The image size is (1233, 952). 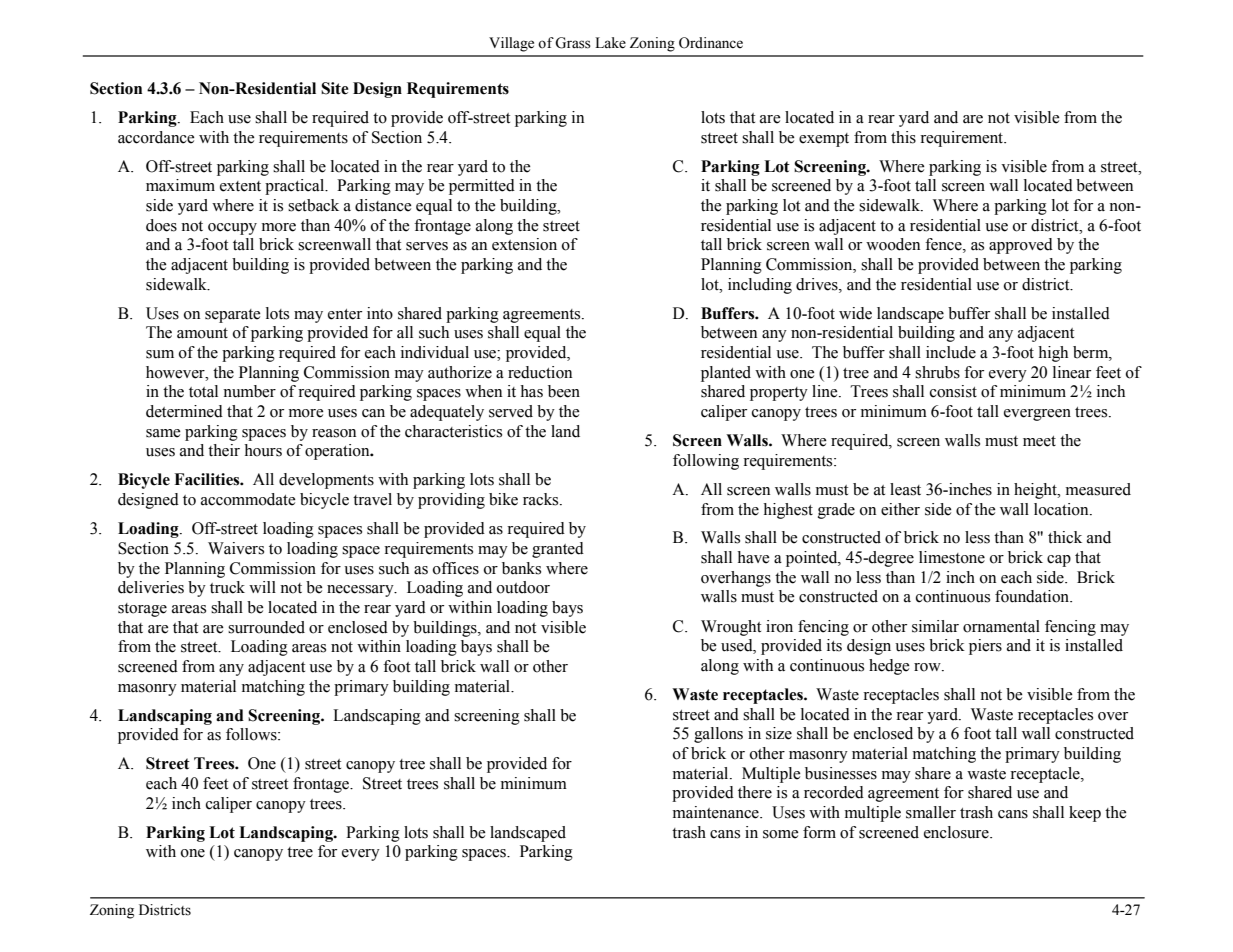 I want to click on surrounded, so click(x=266, y=627).
